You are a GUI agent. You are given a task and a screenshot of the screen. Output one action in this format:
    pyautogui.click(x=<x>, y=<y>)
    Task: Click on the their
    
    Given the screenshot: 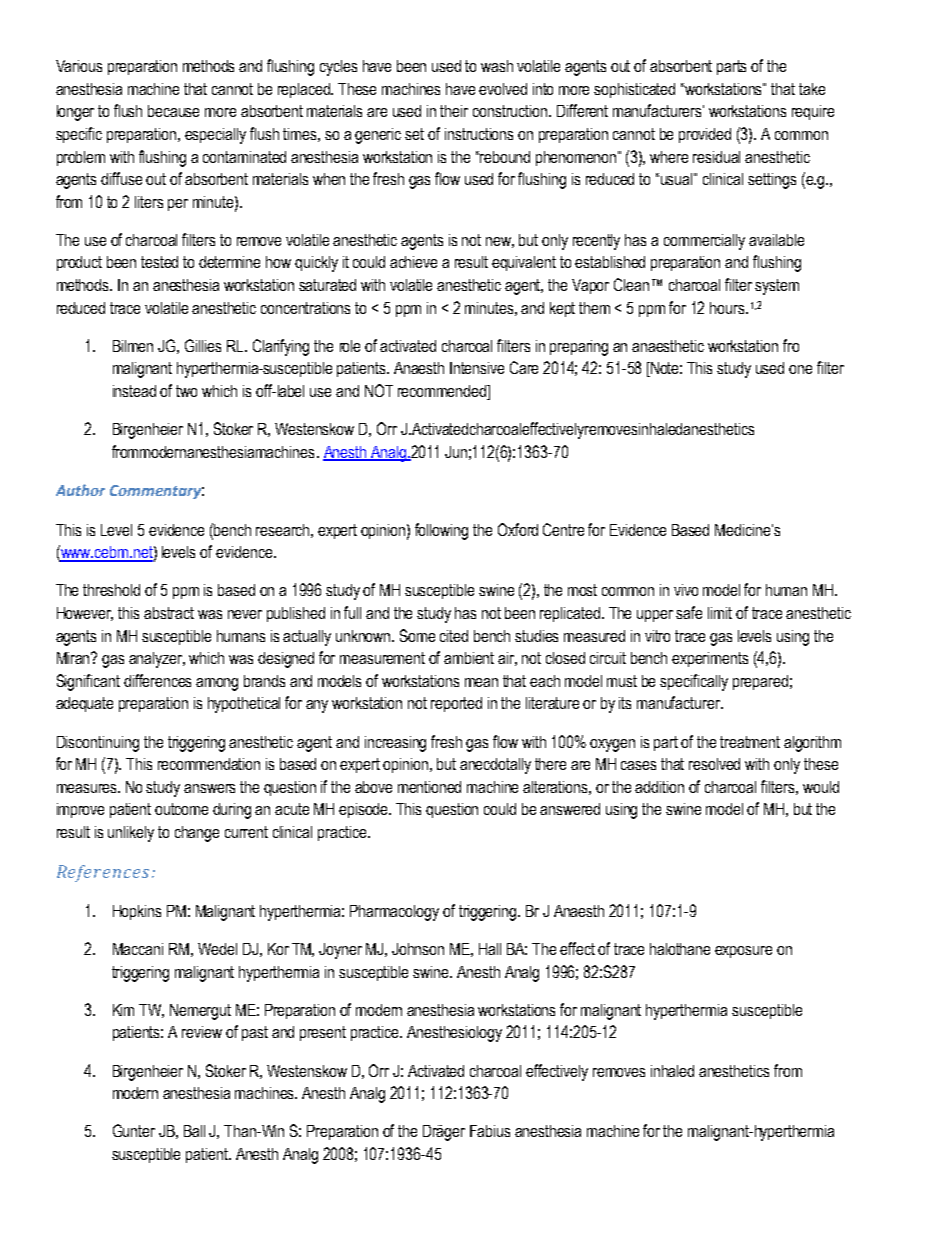 What is the action you would take?
    pyautogui.click(x=454, y=111)
